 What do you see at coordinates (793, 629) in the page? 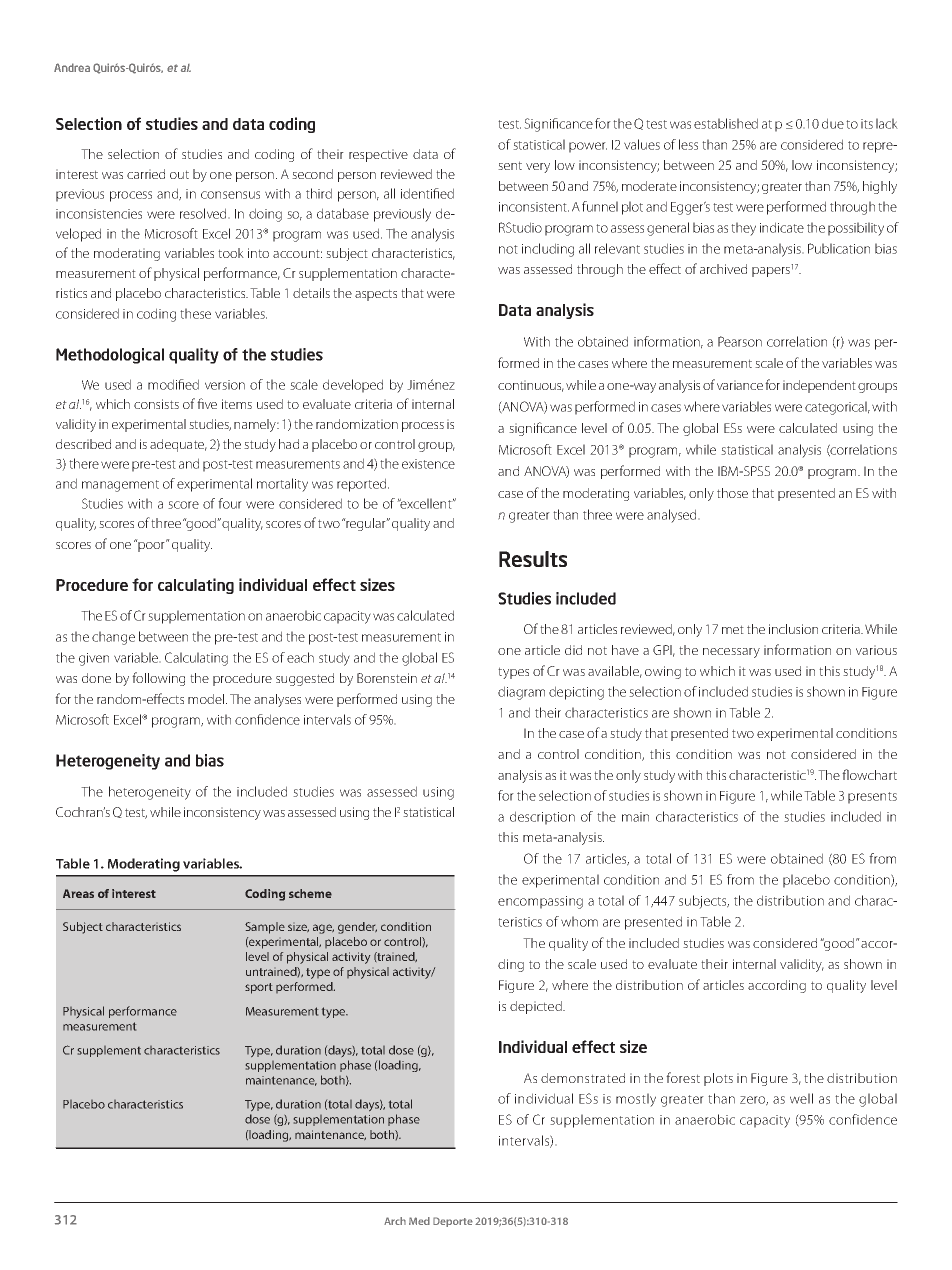
I see `inclusion` at bounding box center [793, 629].
